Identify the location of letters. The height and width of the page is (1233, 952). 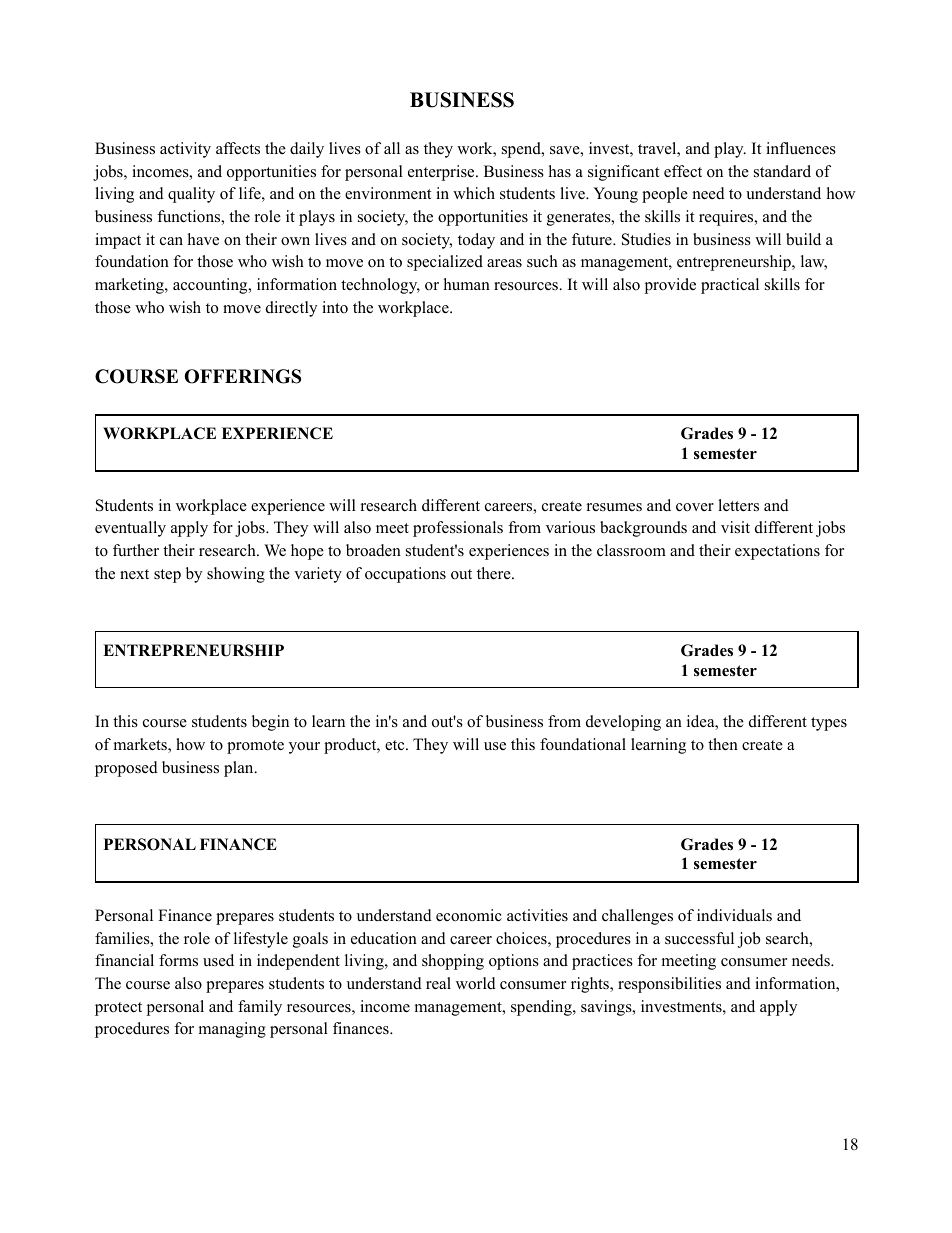
(738, 505).
